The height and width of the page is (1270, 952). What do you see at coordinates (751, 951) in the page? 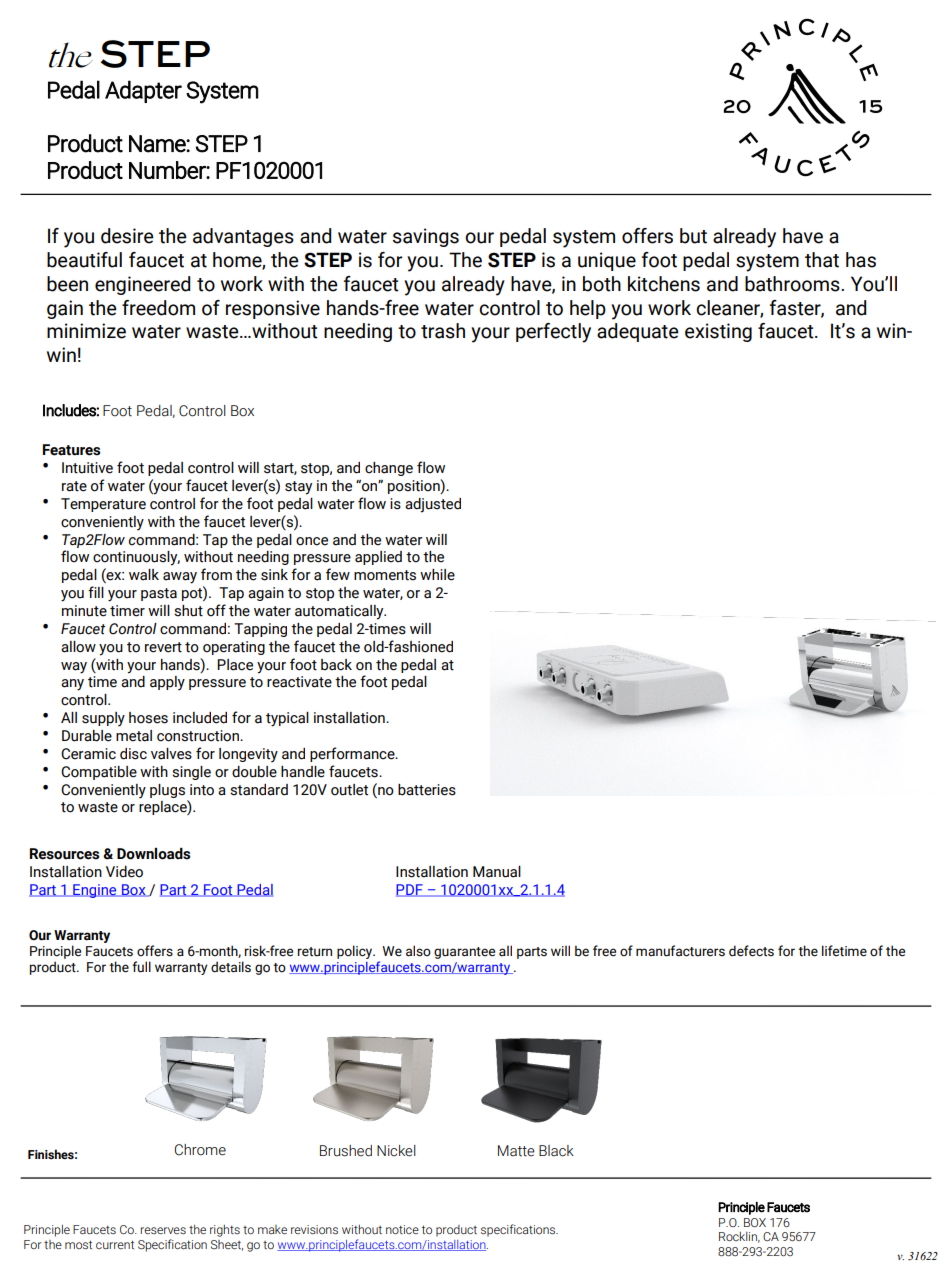
I see `defects` at bounding box center [751, 951].
